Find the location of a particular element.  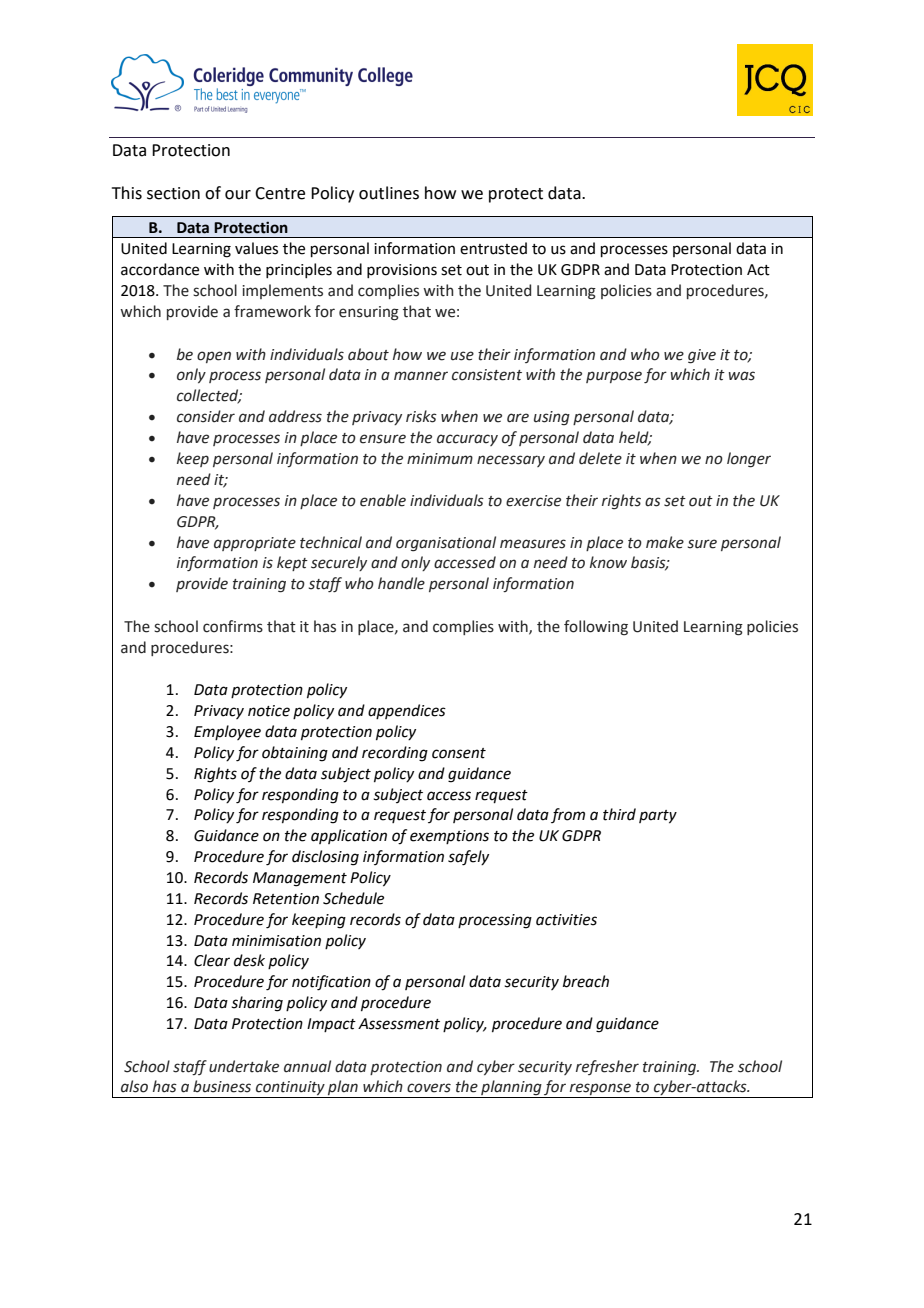

business is located at coordinates (222, 1086).
